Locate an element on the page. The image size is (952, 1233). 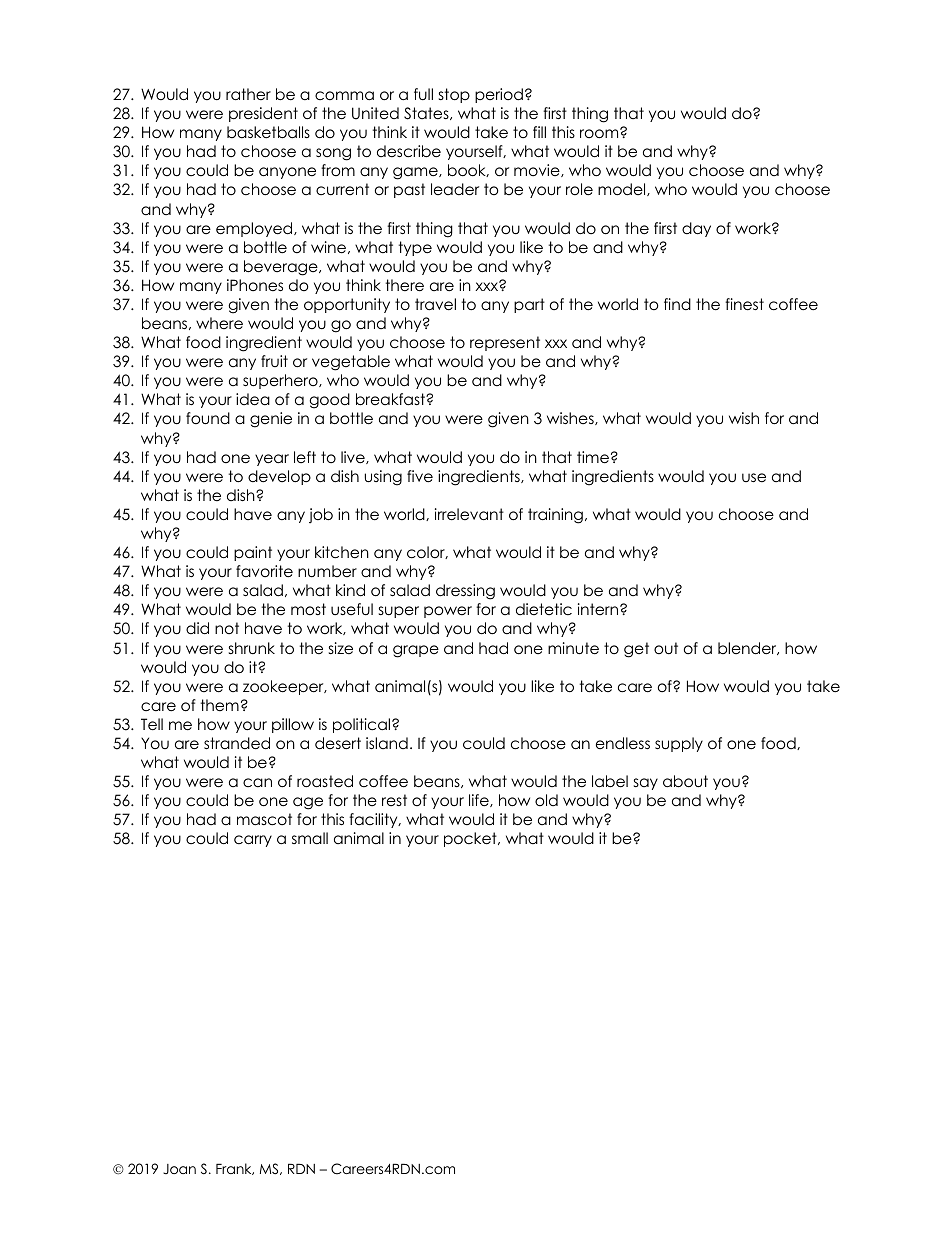
States is located at coordinates (427, 113).
